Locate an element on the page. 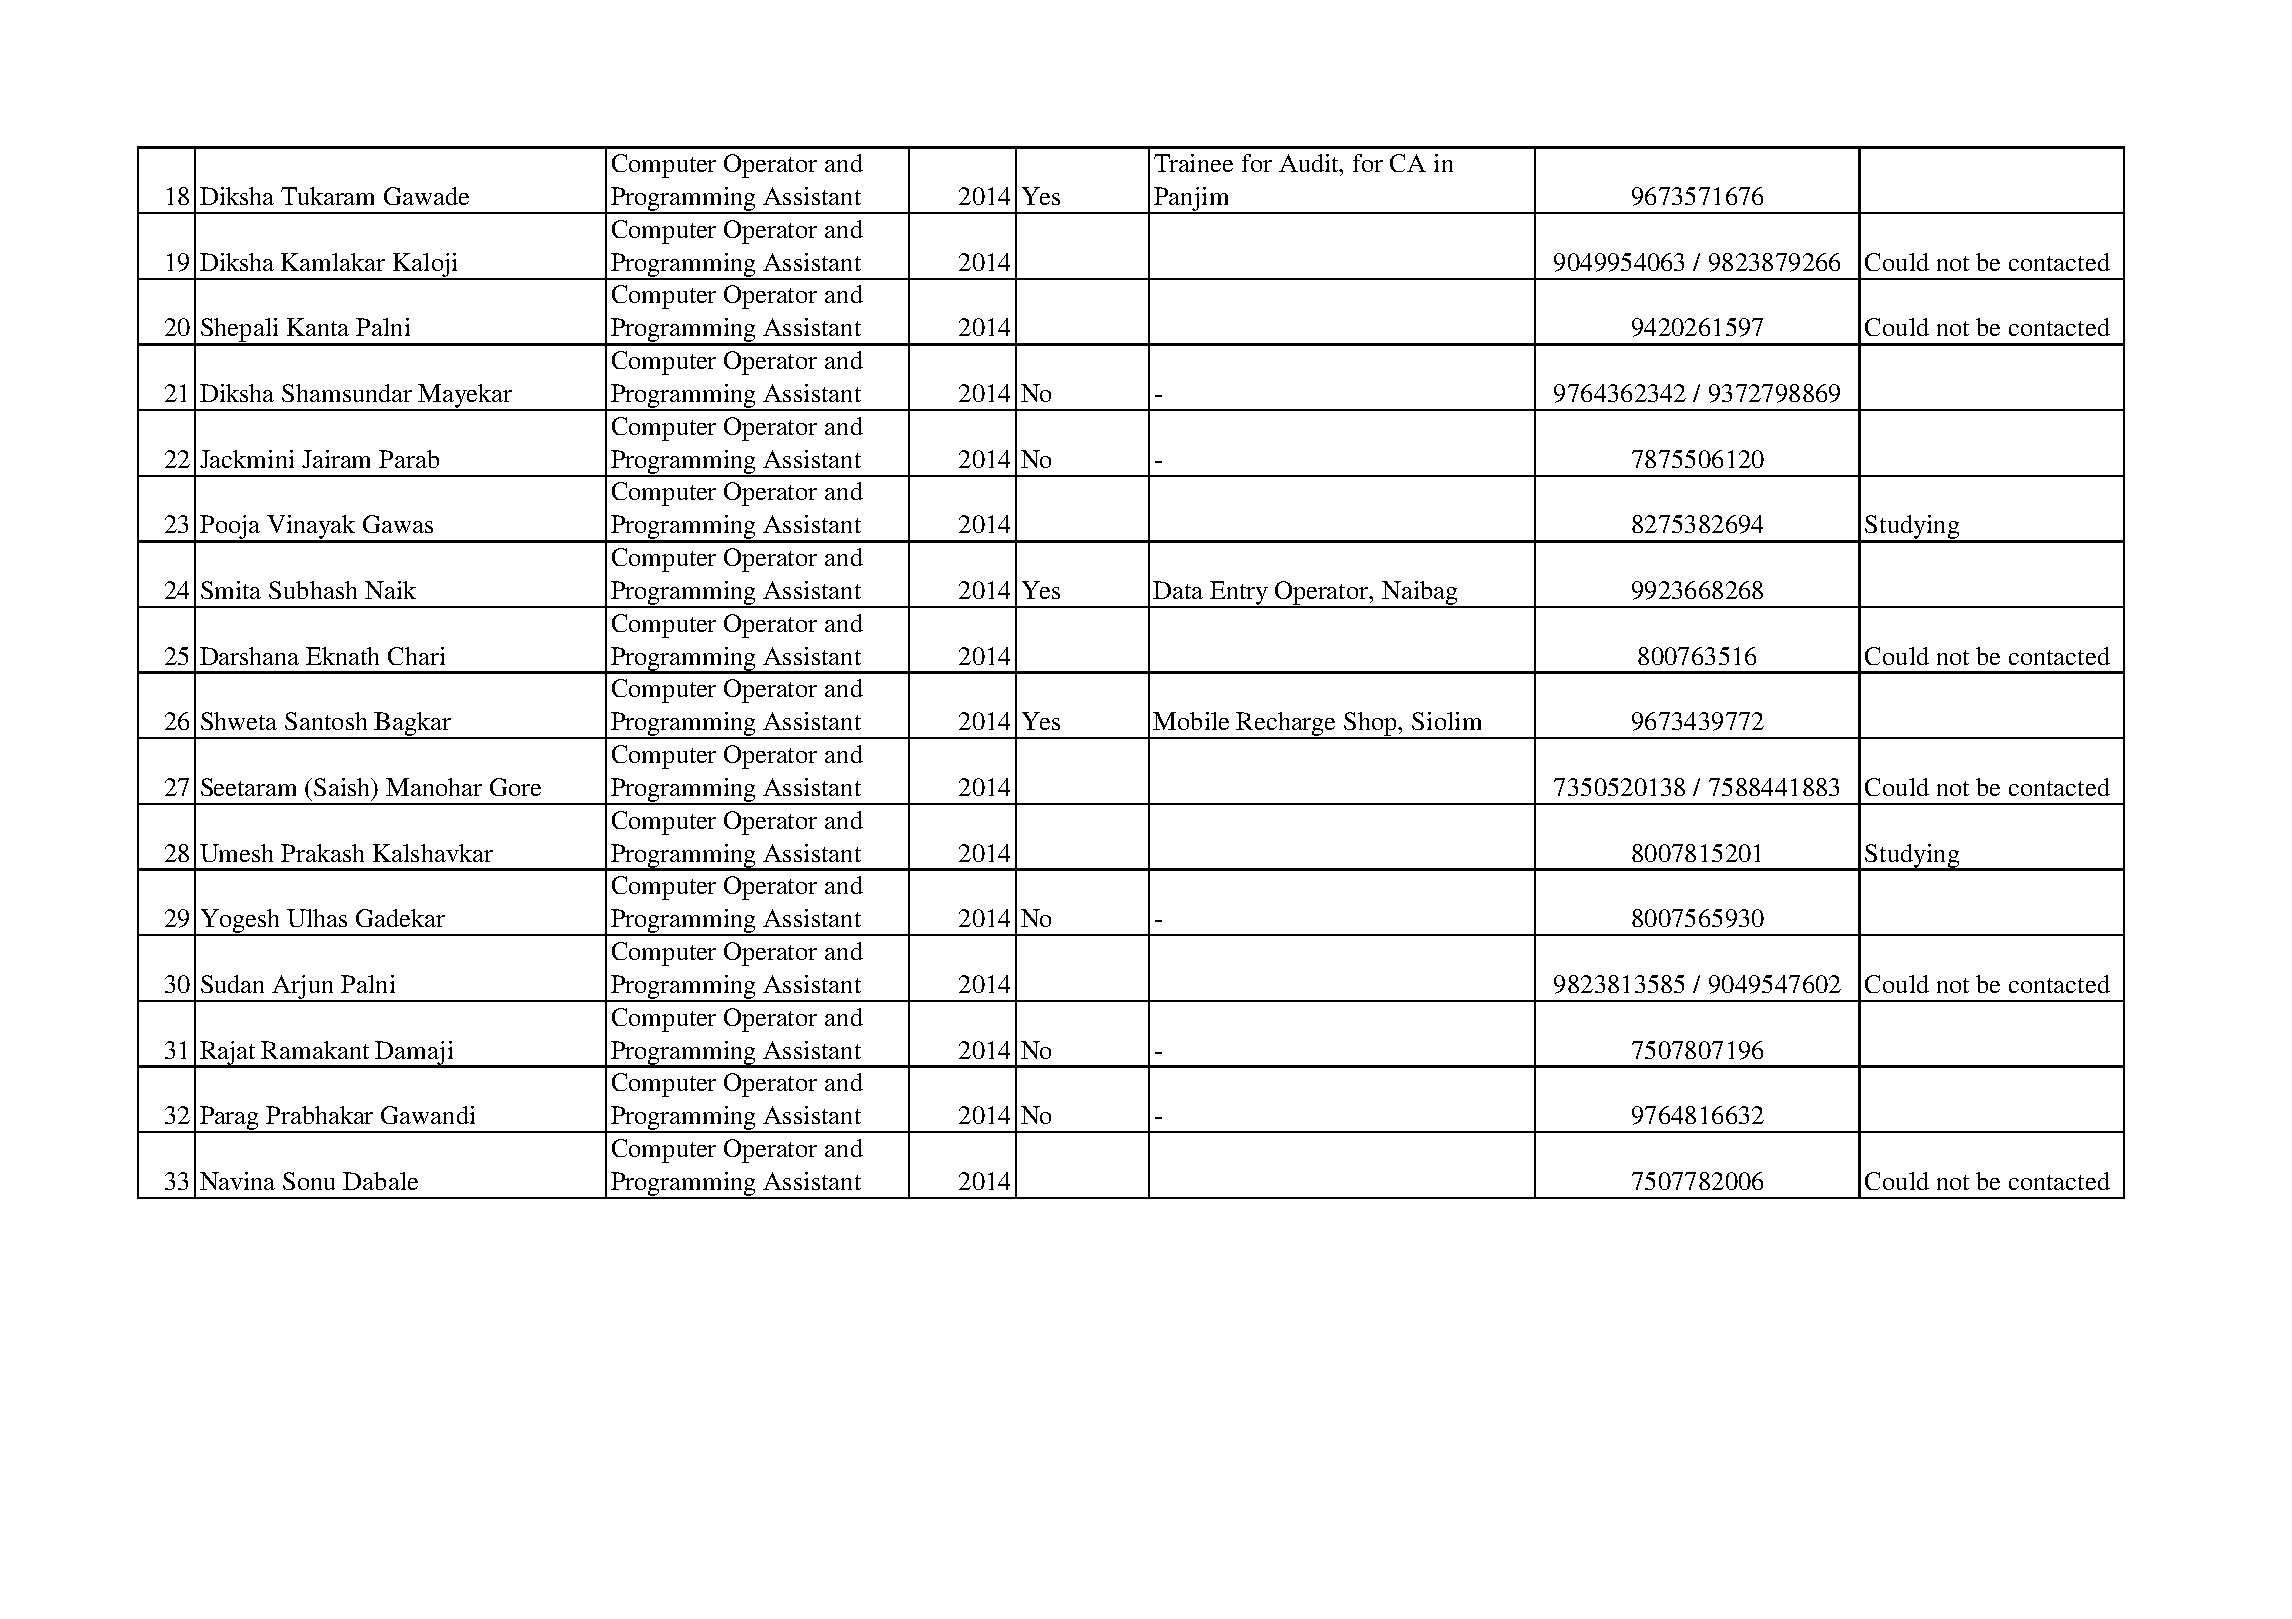 This image has height=1619, width=2292. Rajat is located at coordinates (228, 1054).
